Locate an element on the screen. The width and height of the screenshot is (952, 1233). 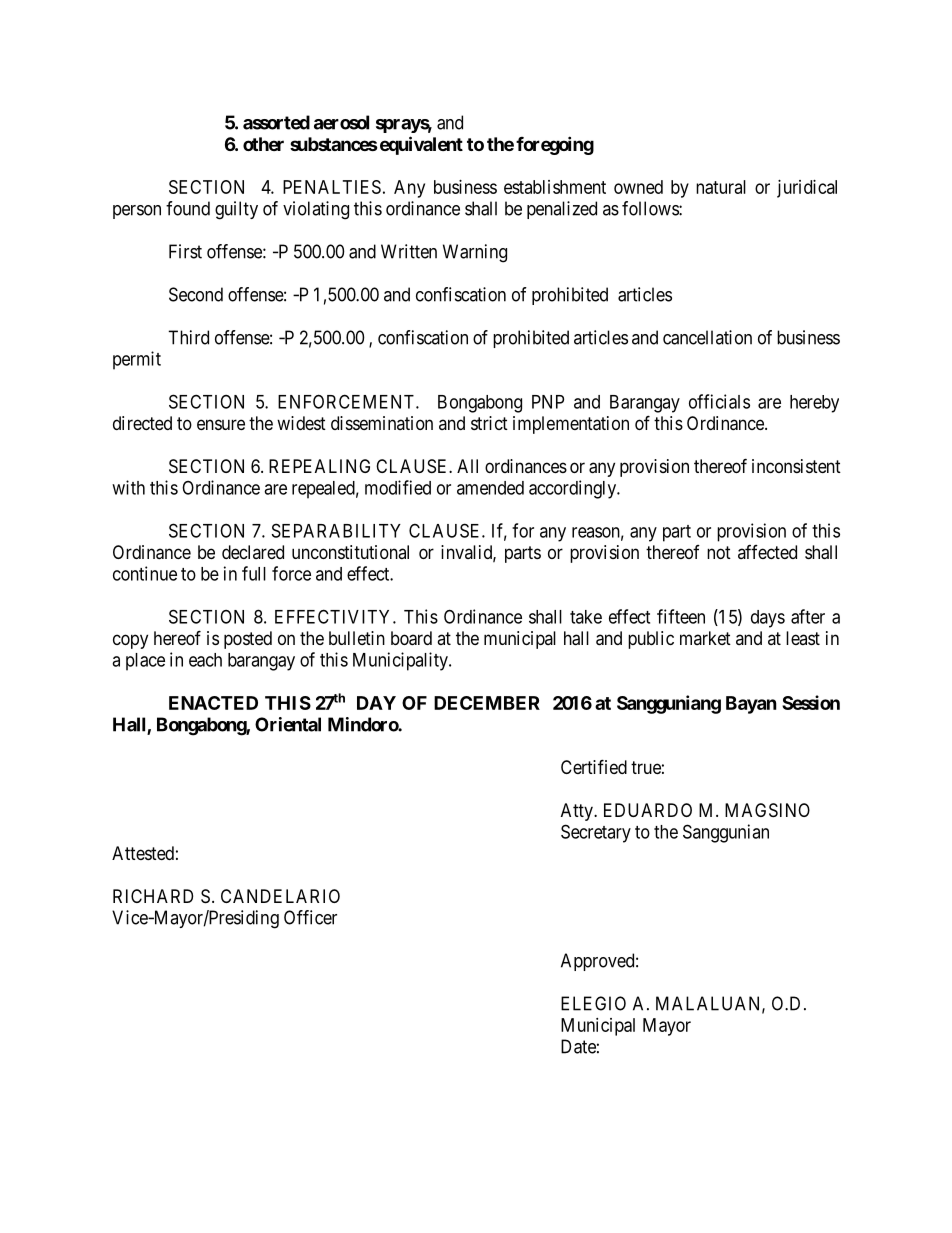
equivalent is located at coordinates (420, 145).
